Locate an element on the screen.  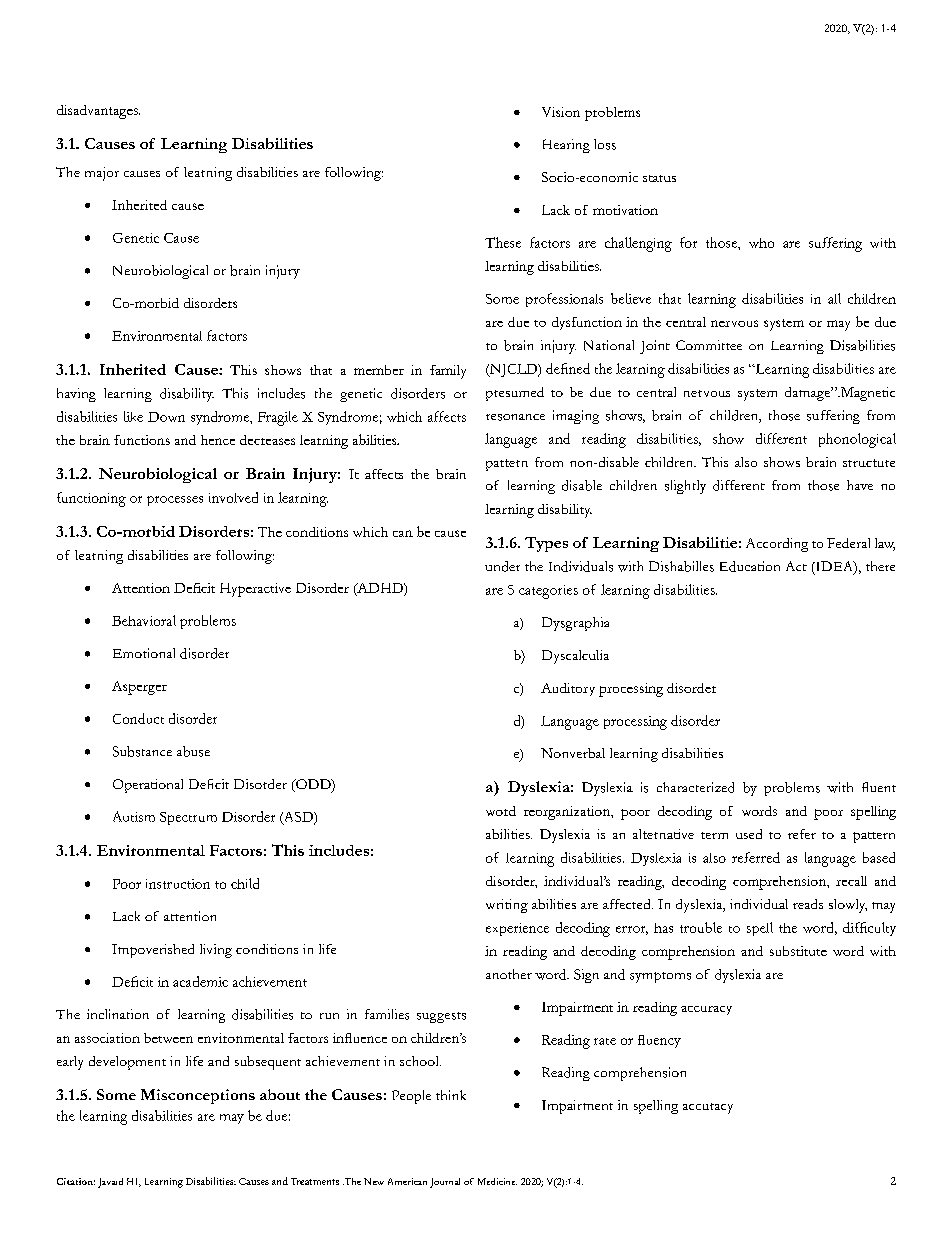
Nonverbal is located at coordinates (573, 753).
